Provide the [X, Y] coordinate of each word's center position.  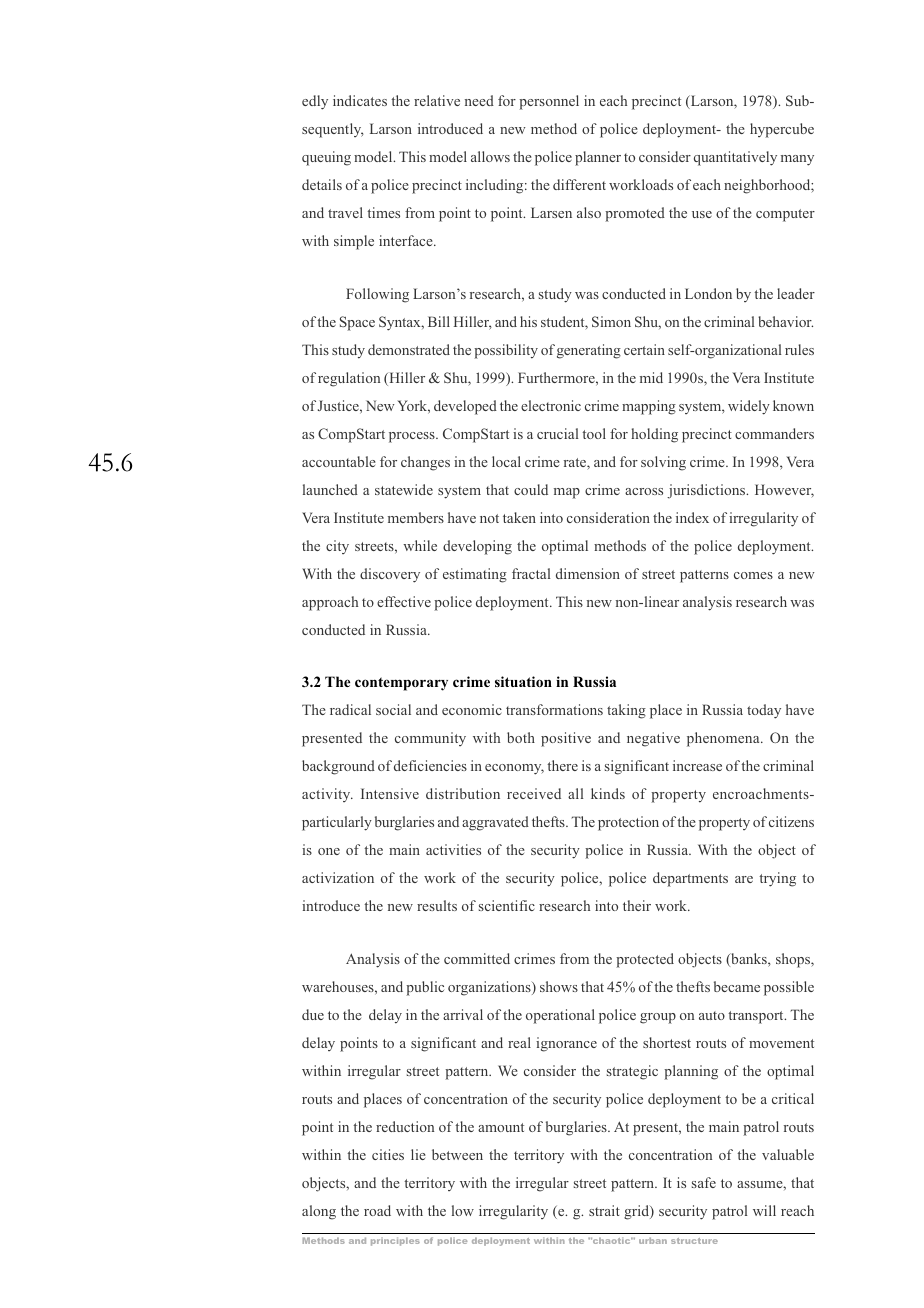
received [534, 793]
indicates [360, 100]
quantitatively [735, 158]
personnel [549, 102]
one [329, 851]
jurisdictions [707, 491]
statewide [404, 489]
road [377, 1210]
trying [777, 879]
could [531, 489]
